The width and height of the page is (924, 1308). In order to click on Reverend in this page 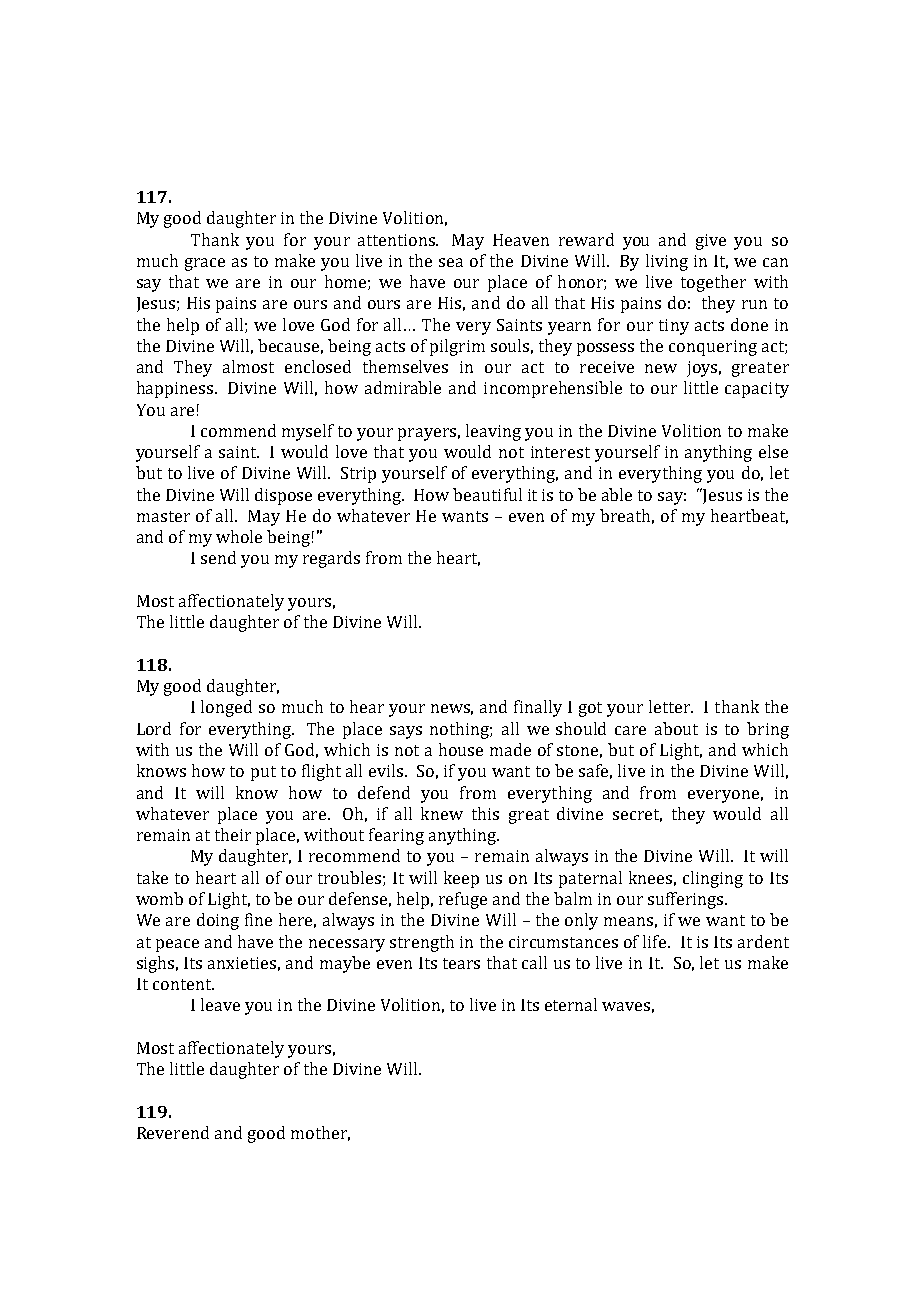, I will do `click(173, 1132)`.
